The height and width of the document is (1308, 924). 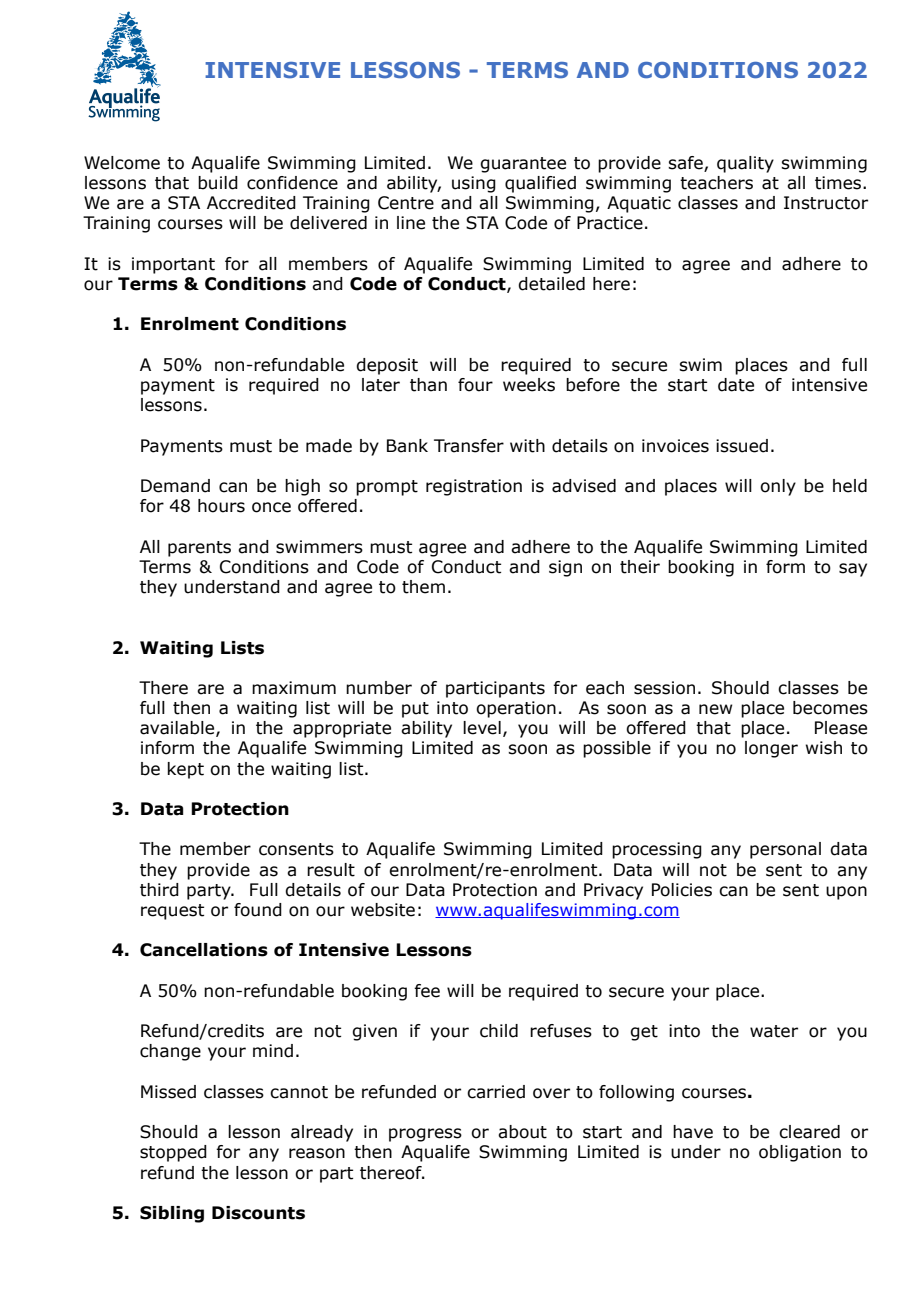 What do you see at coordinates (522, 1132) in the document?
I see `about` at bounding box center [522, 1132].
